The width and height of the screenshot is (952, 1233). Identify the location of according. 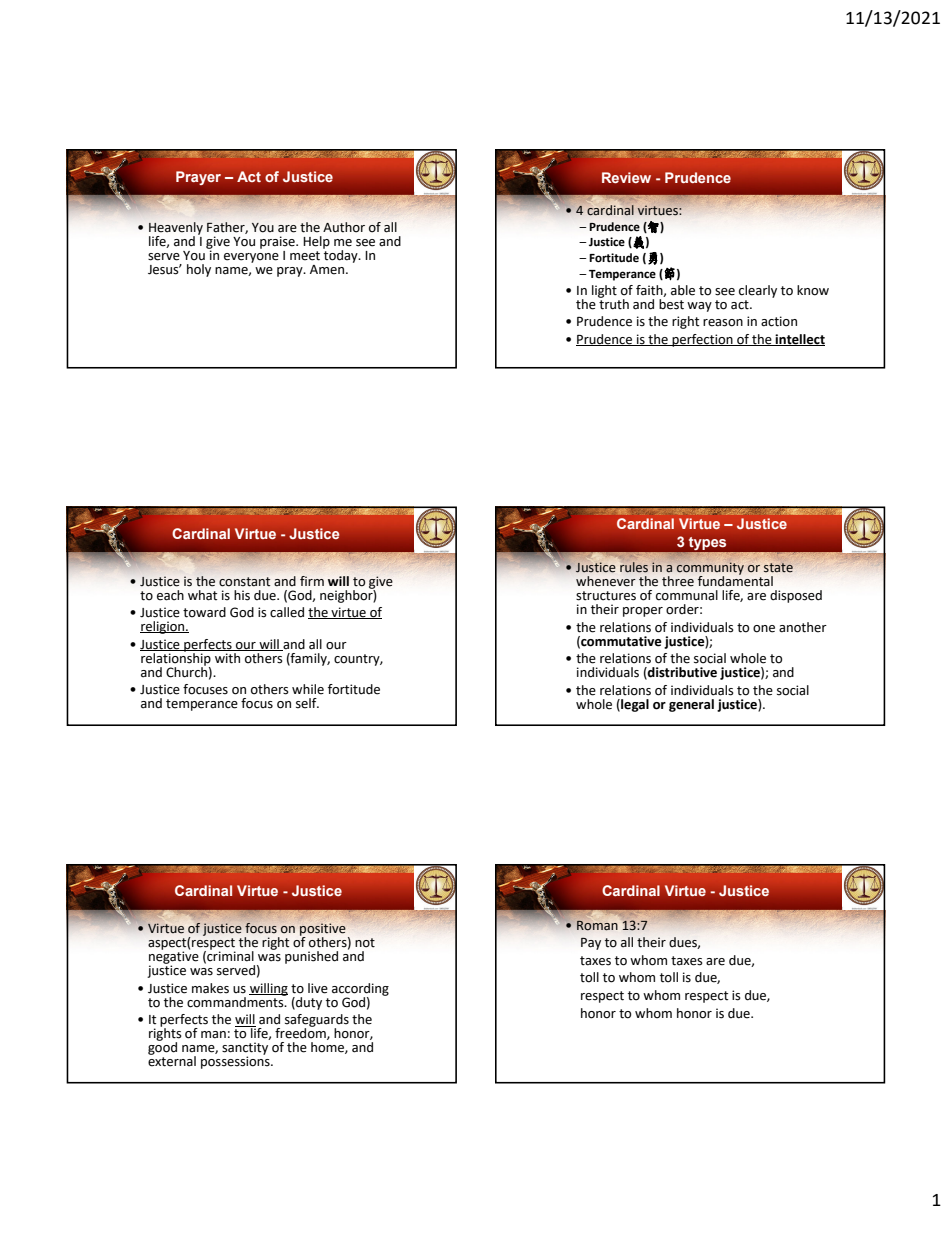
(360, 990).
